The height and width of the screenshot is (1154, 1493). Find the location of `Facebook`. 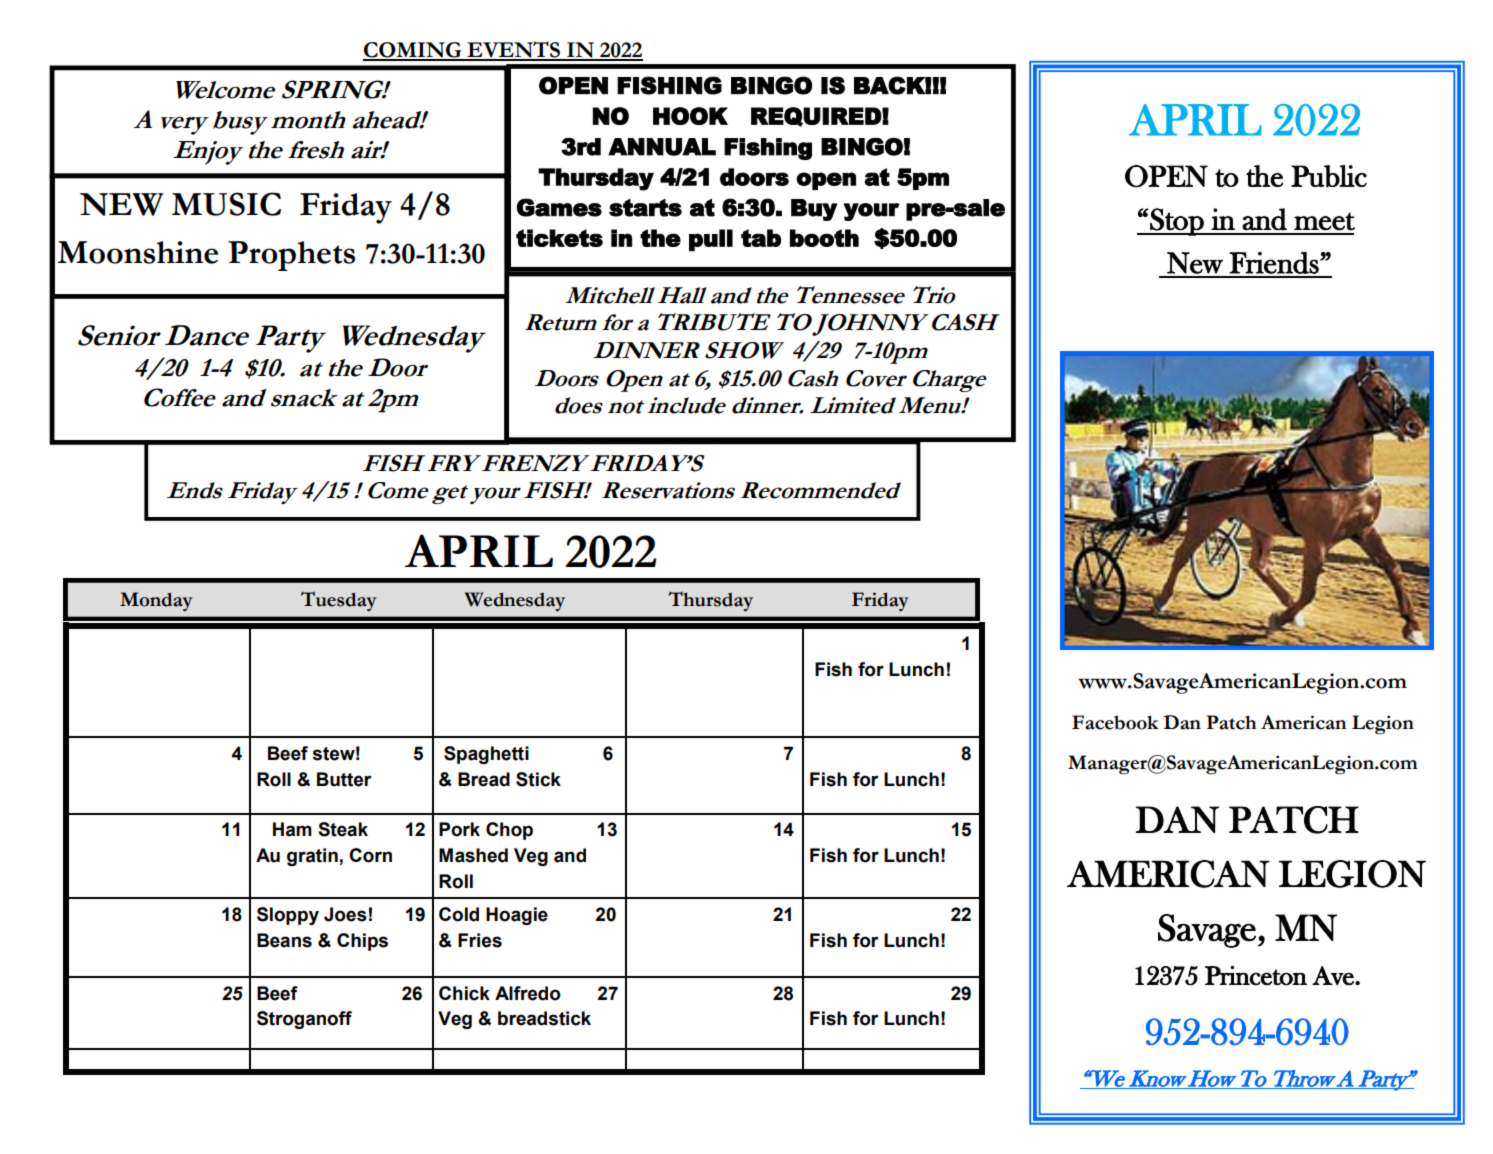

Facebook is located at coordinates (1115, 722).
